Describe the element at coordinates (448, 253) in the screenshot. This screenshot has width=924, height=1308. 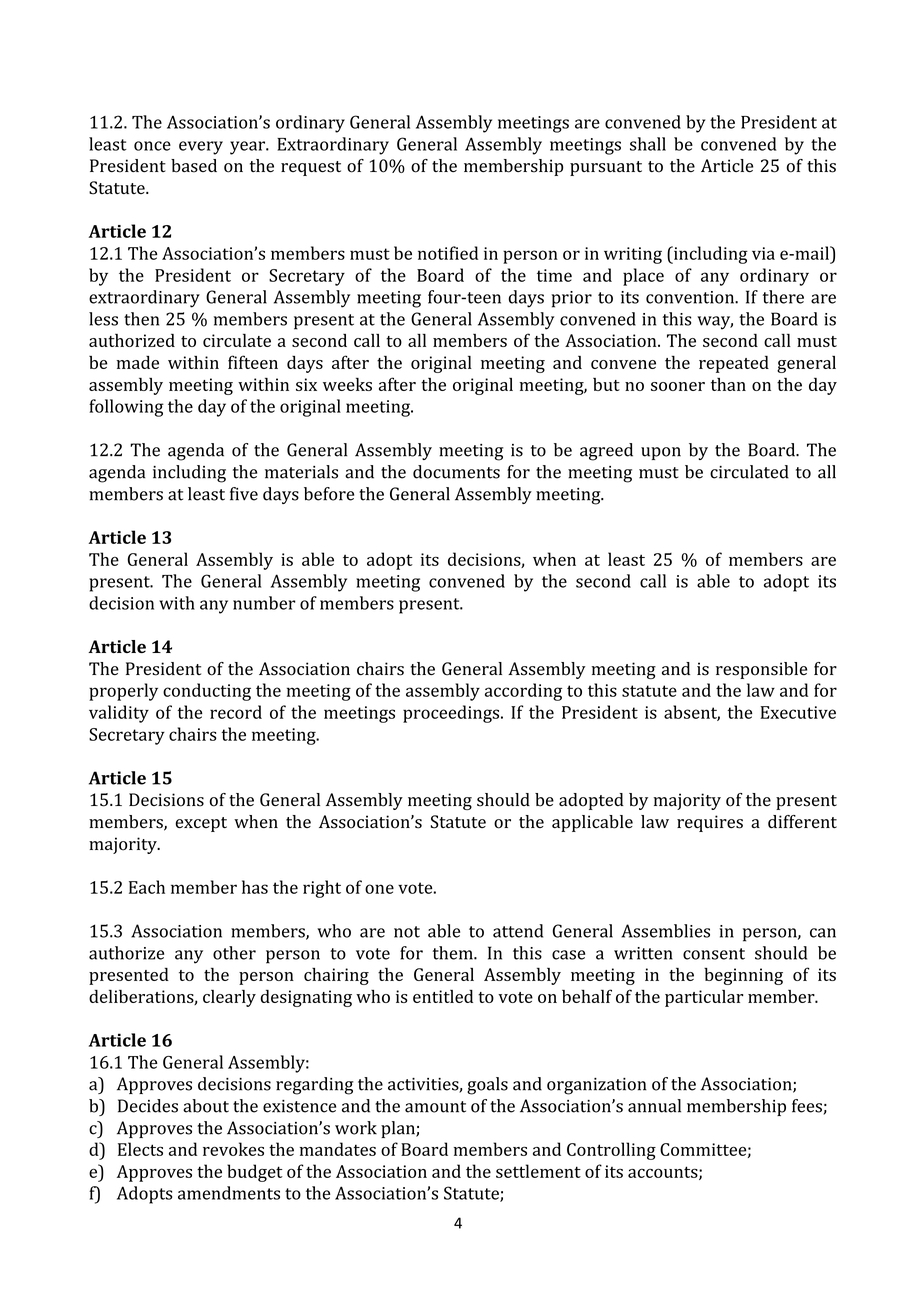
I see `notified` at that location.
